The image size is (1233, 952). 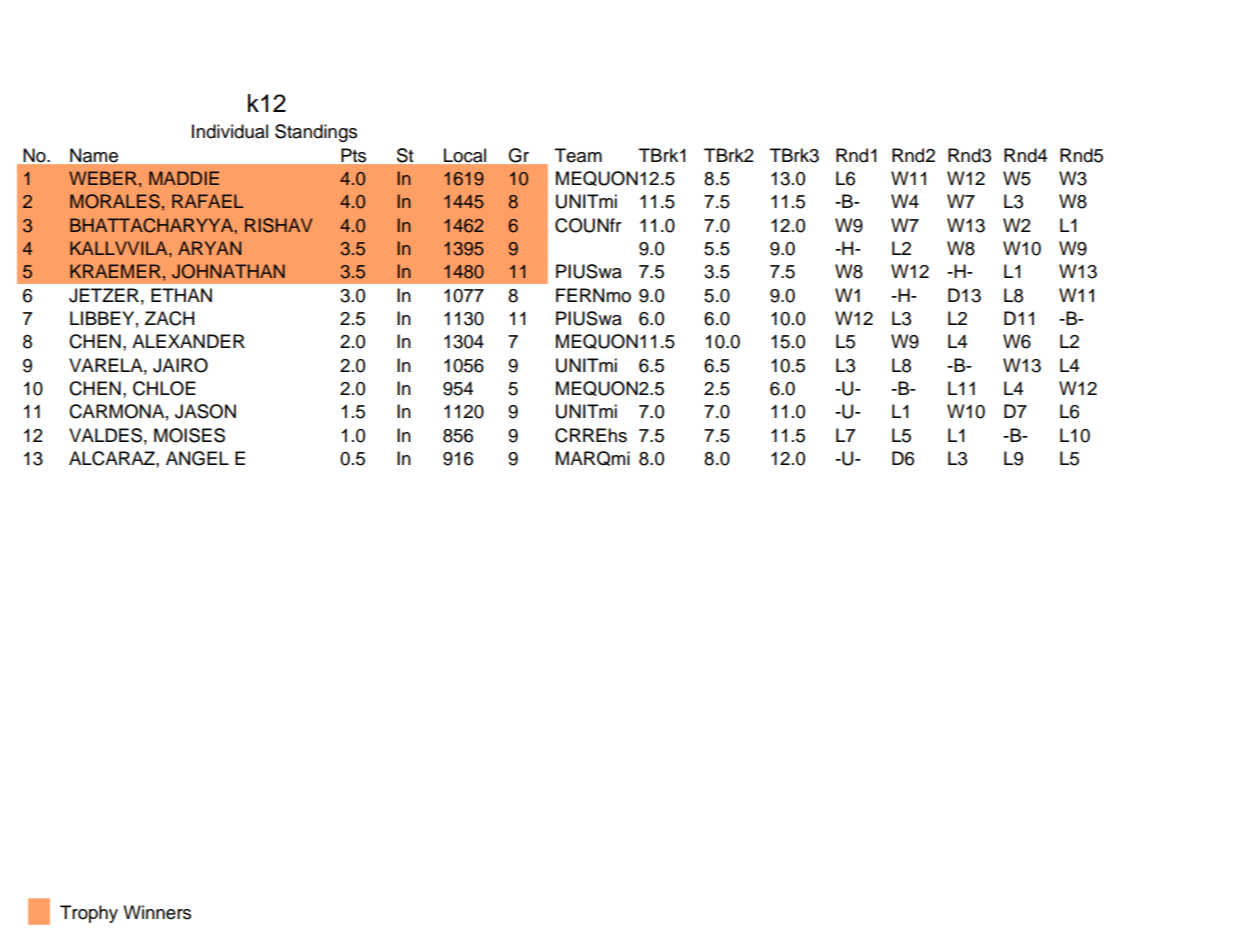 I want to click on ETHAN, so click(x=181, y=295).
